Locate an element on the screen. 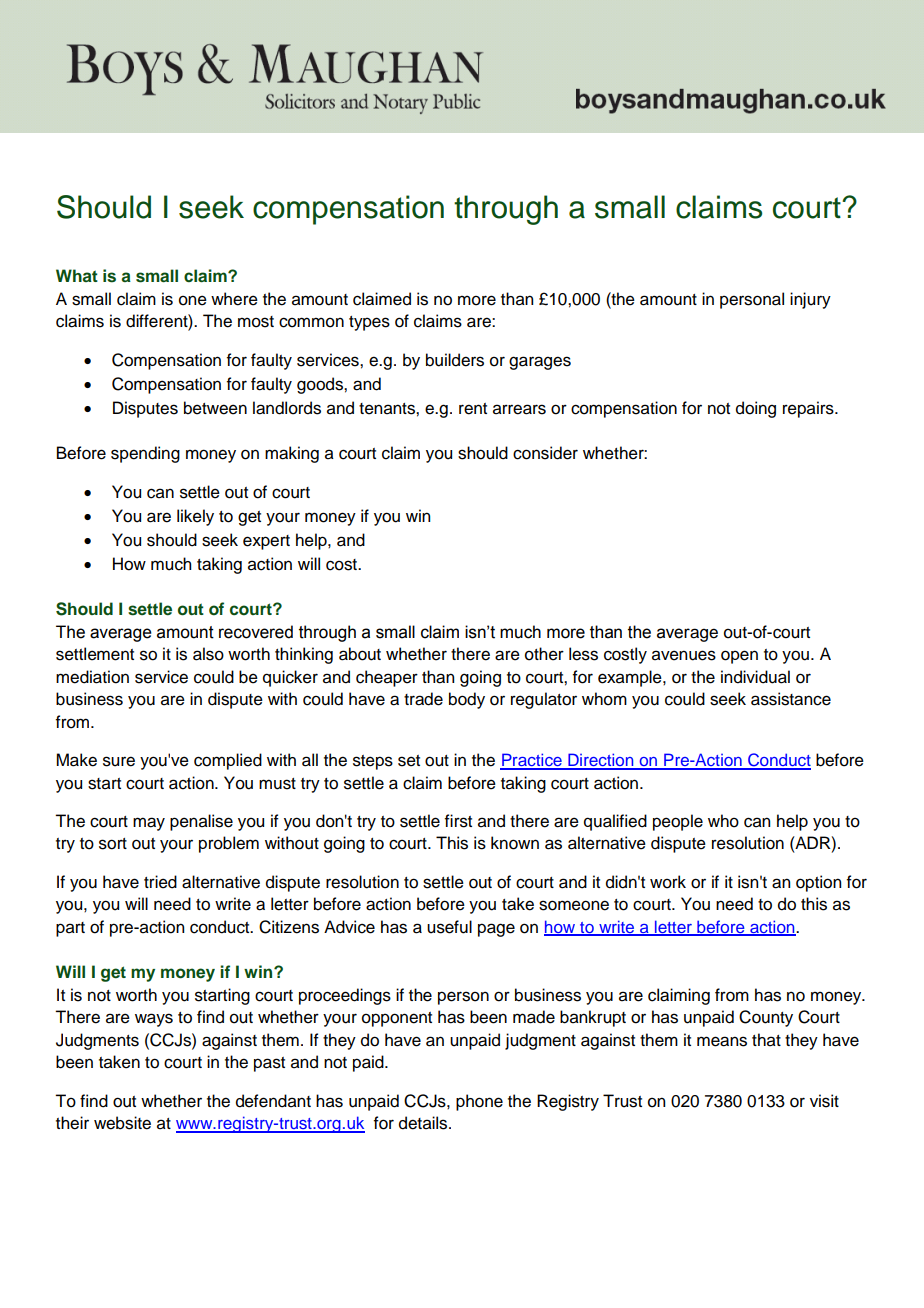 The height and width of the screenshot is (1308, 924). injury is located at coordinates (810, 300).
